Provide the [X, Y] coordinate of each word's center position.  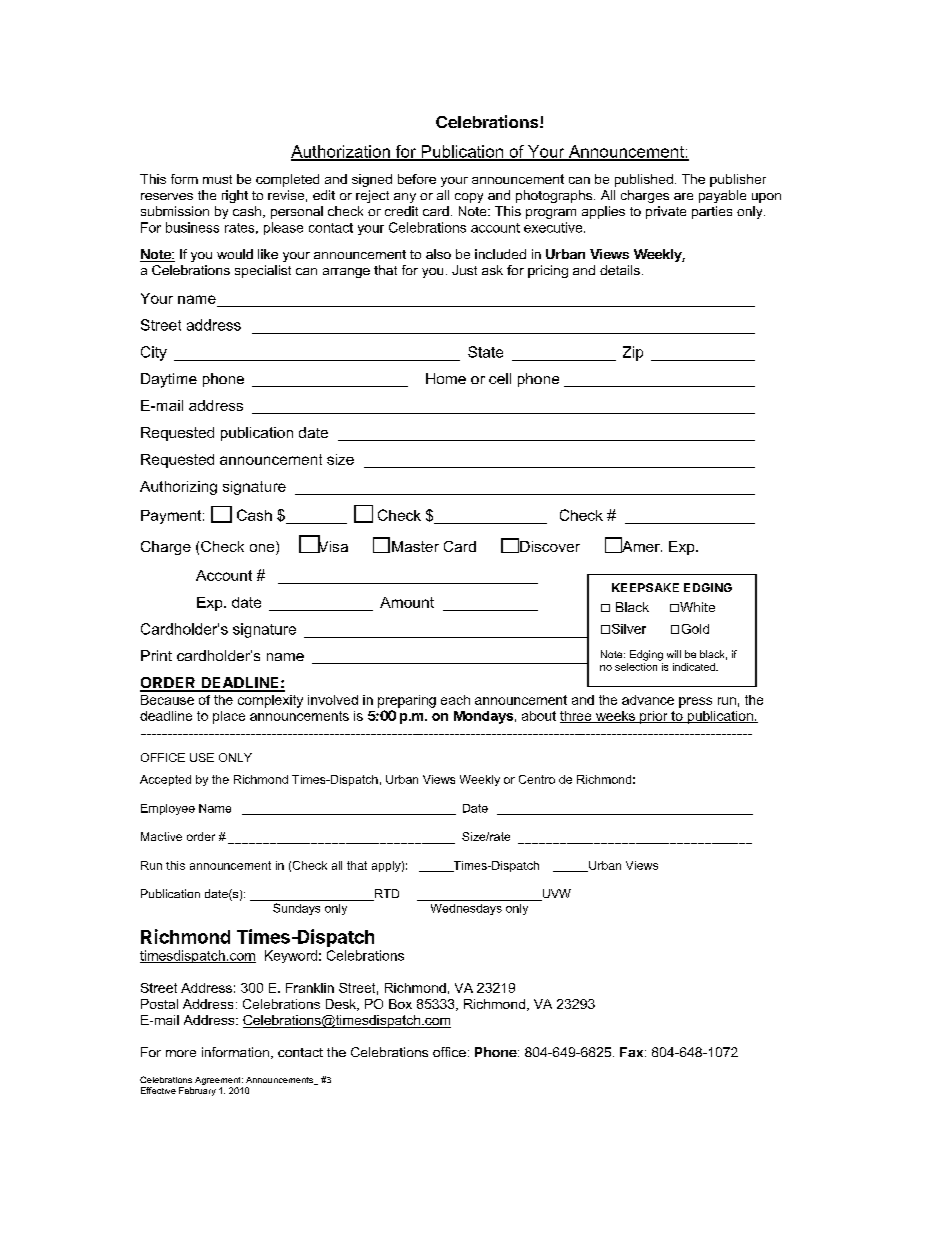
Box [400, 1004]
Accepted [165, 780]
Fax [633, 1052]
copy [469, 198]
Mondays [483, 717]
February [197, 1091]
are [683, 196]
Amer [641, 545]
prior [654, 717]
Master [415, 546]
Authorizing [178, 488]
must [217, 179]
